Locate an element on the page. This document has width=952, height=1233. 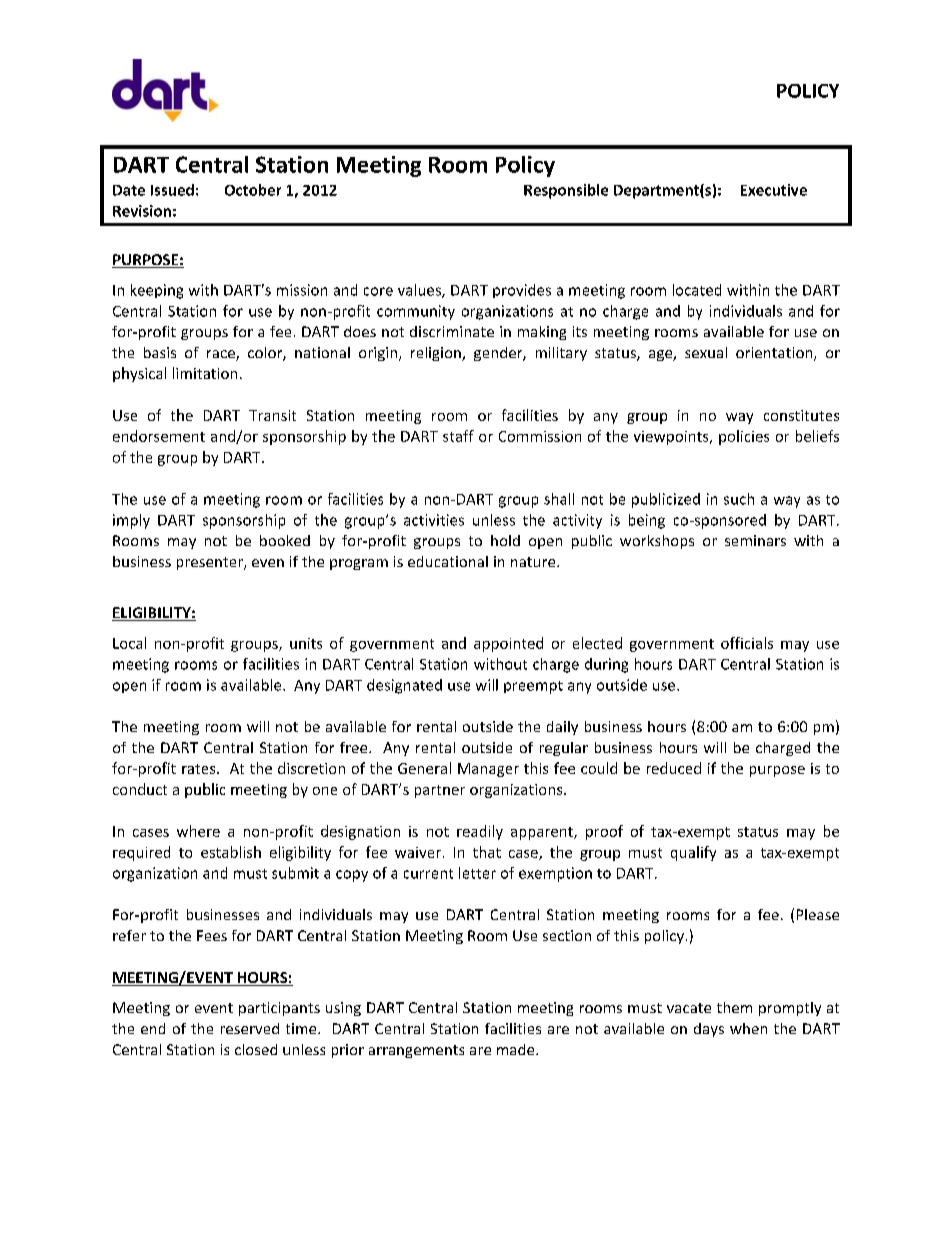
appointed is located at coordinates (508, 644).
